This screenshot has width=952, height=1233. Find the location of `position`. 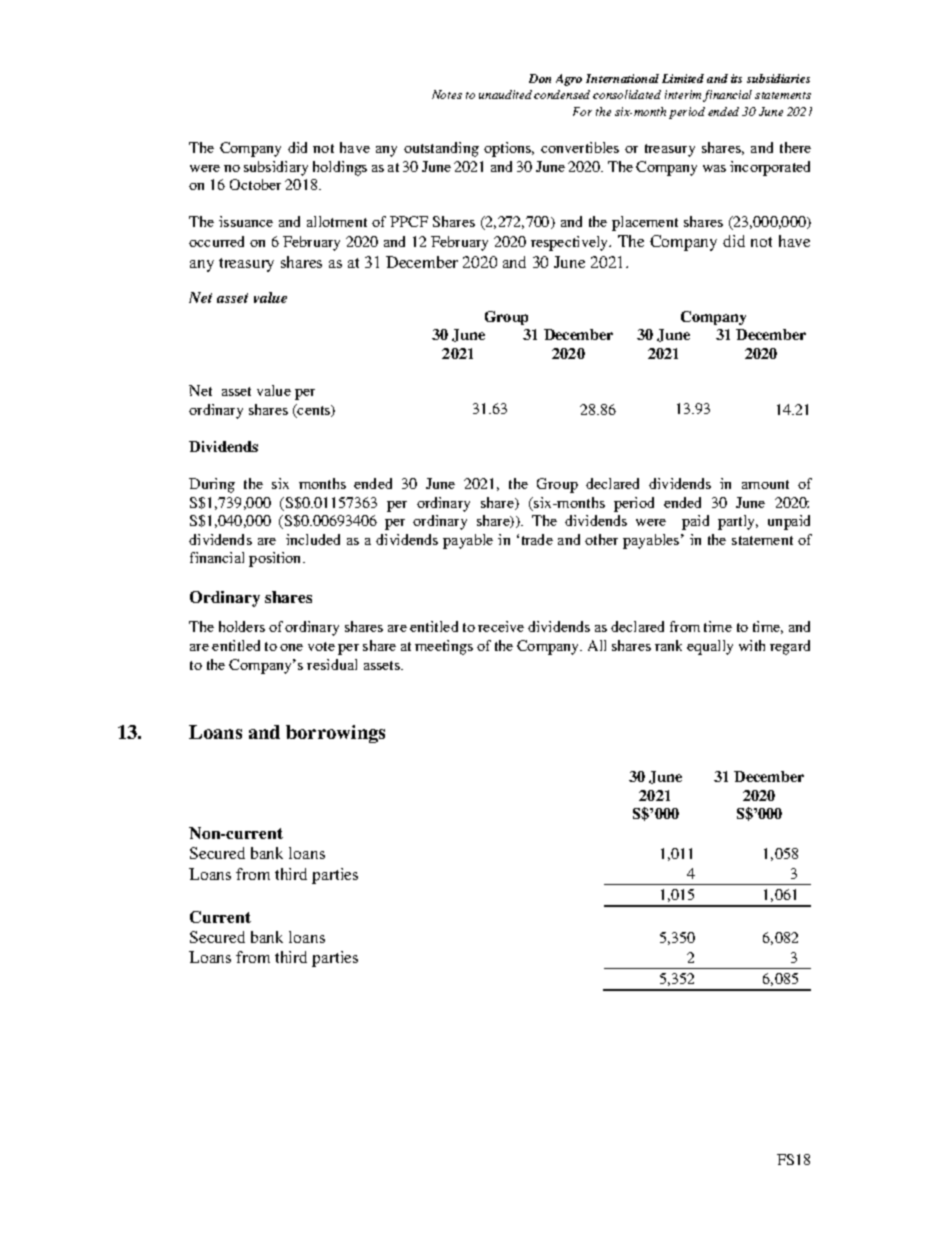

position is located at coordinates (276, 559).
